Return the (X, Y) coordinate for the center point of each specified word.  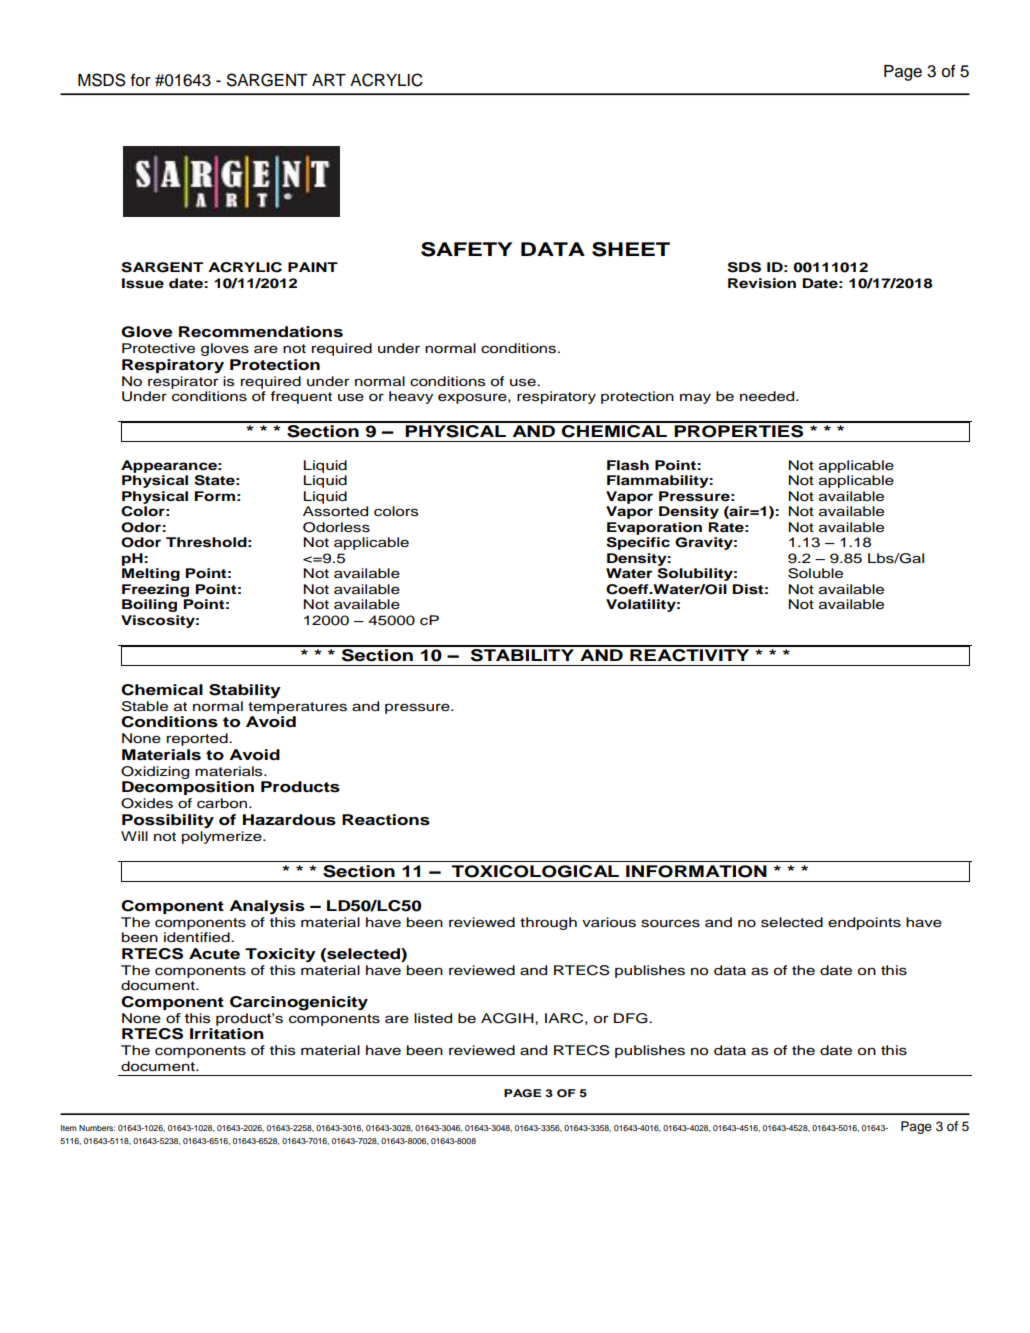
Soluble (815, 573)
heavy (411, 397)
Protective (158, 348)
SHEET (631, 249)
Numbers (97, 1128)
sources (670, 923)
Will (134, 836)
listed (433, 1018)
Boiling (149, 605)
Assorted (335, 511)
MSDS (101, 80)
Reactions (386, 820)
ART (329, 80)
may (695, 398)
